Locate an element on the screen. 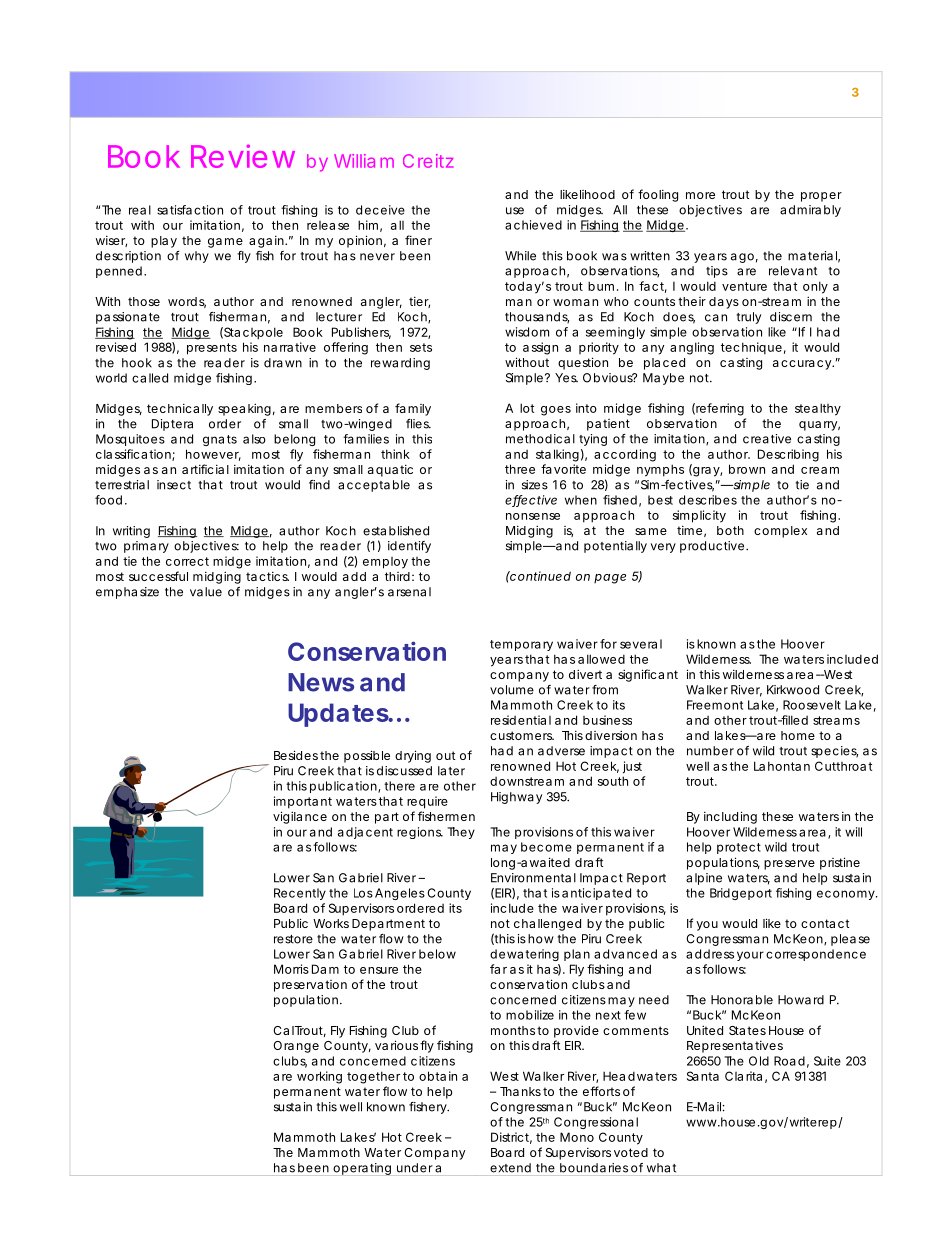  Kirkwood is located at coordinates (793, 690).
